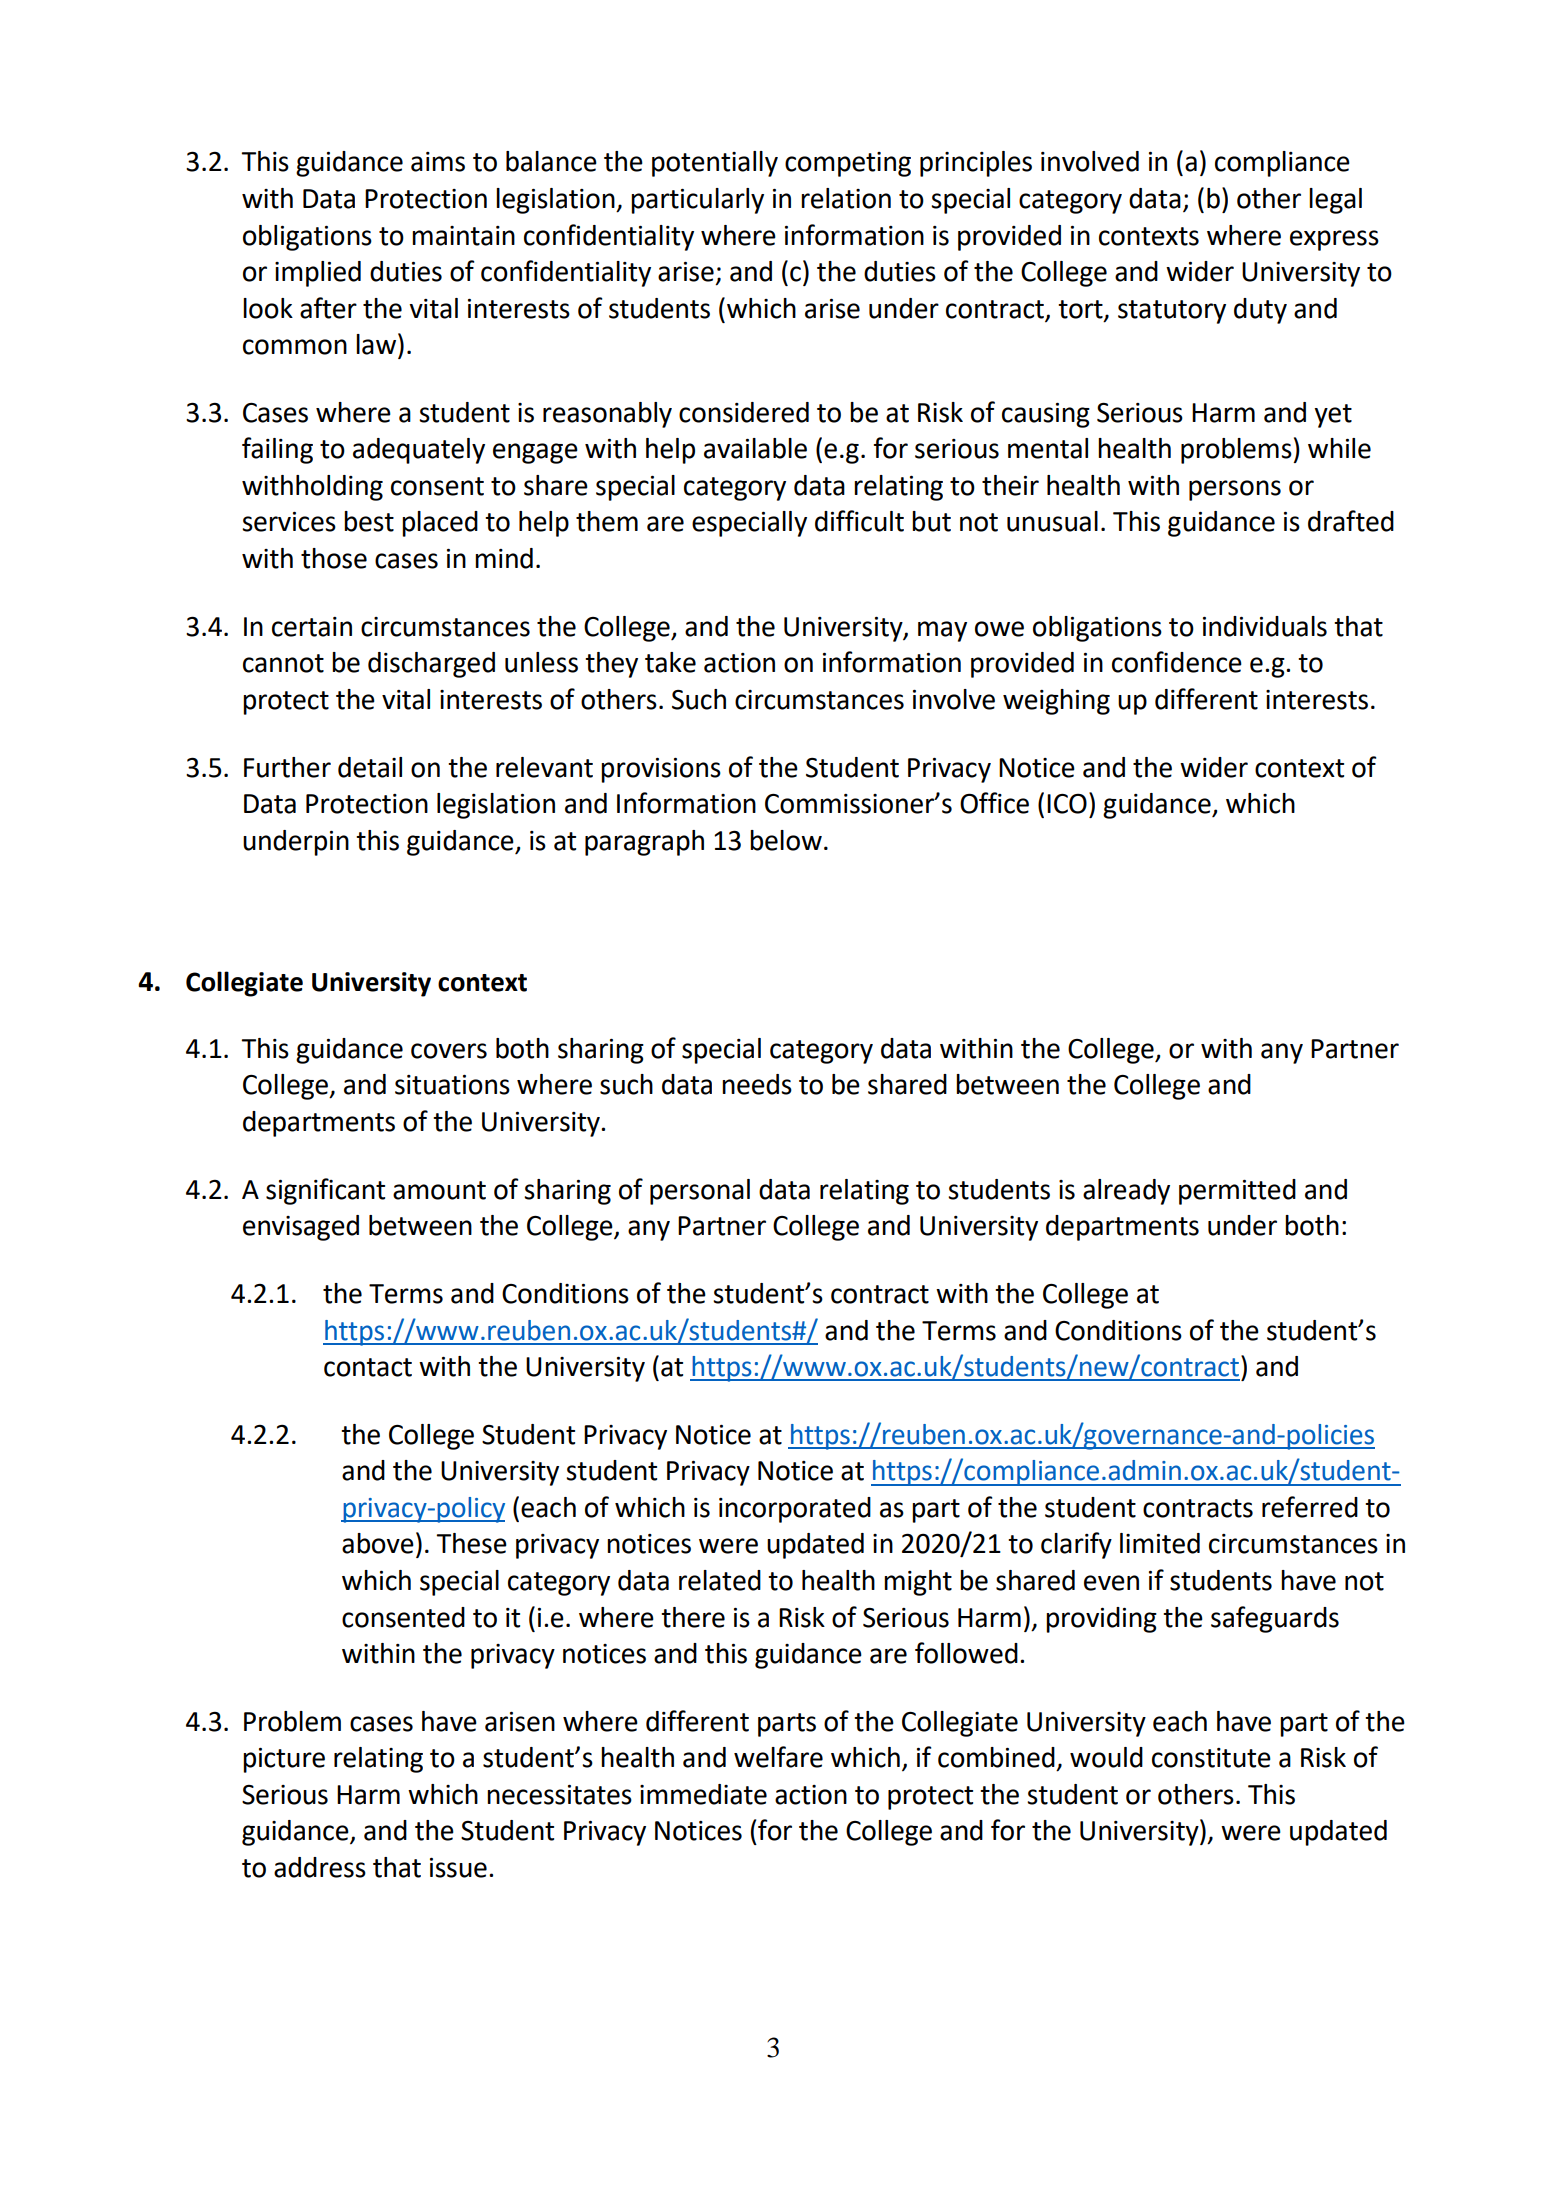  Describe the element at coordinates (370, 767) in the screenshot. I see `detail` at that location.
